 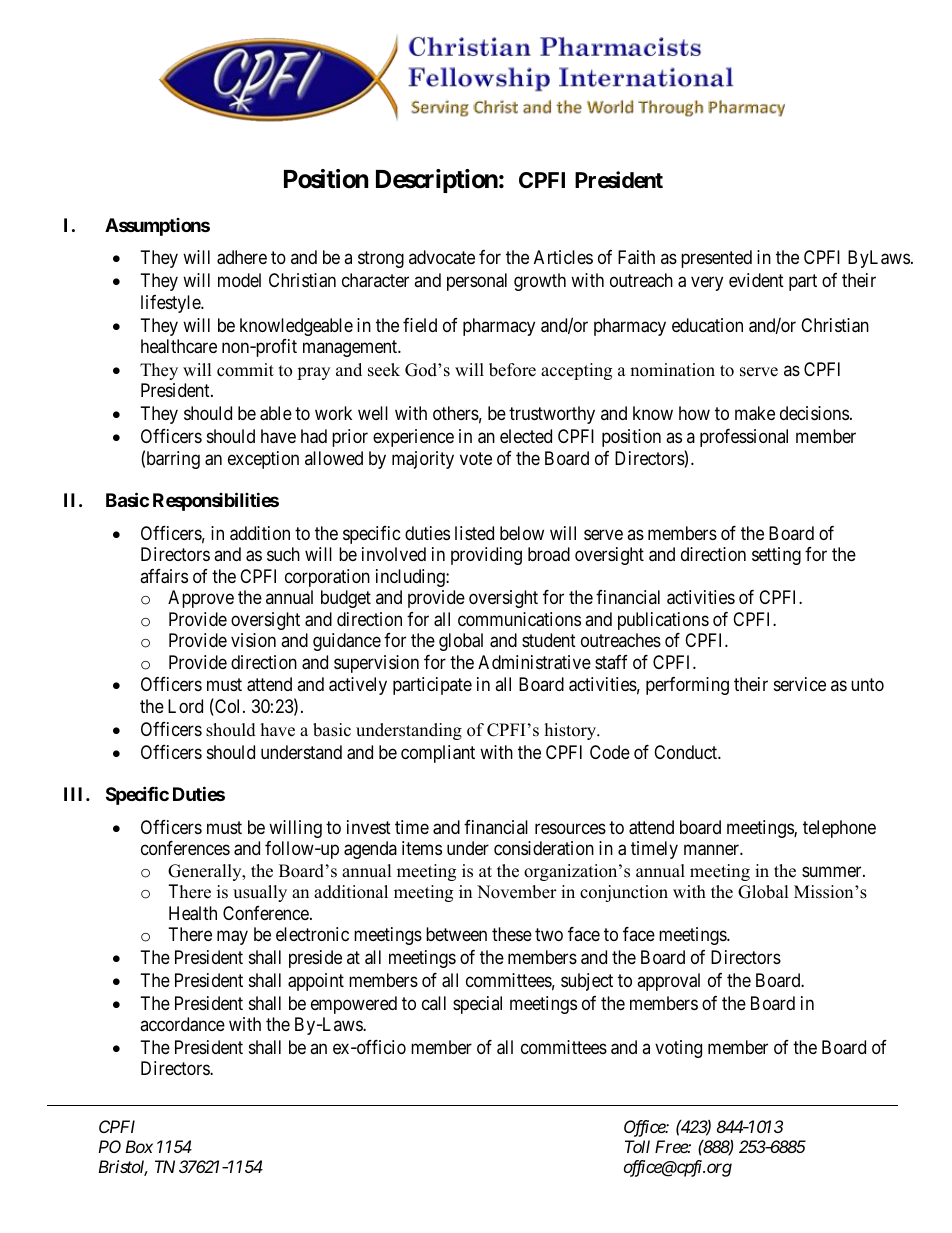 I want to click on November, so click(x=517, y=892).
